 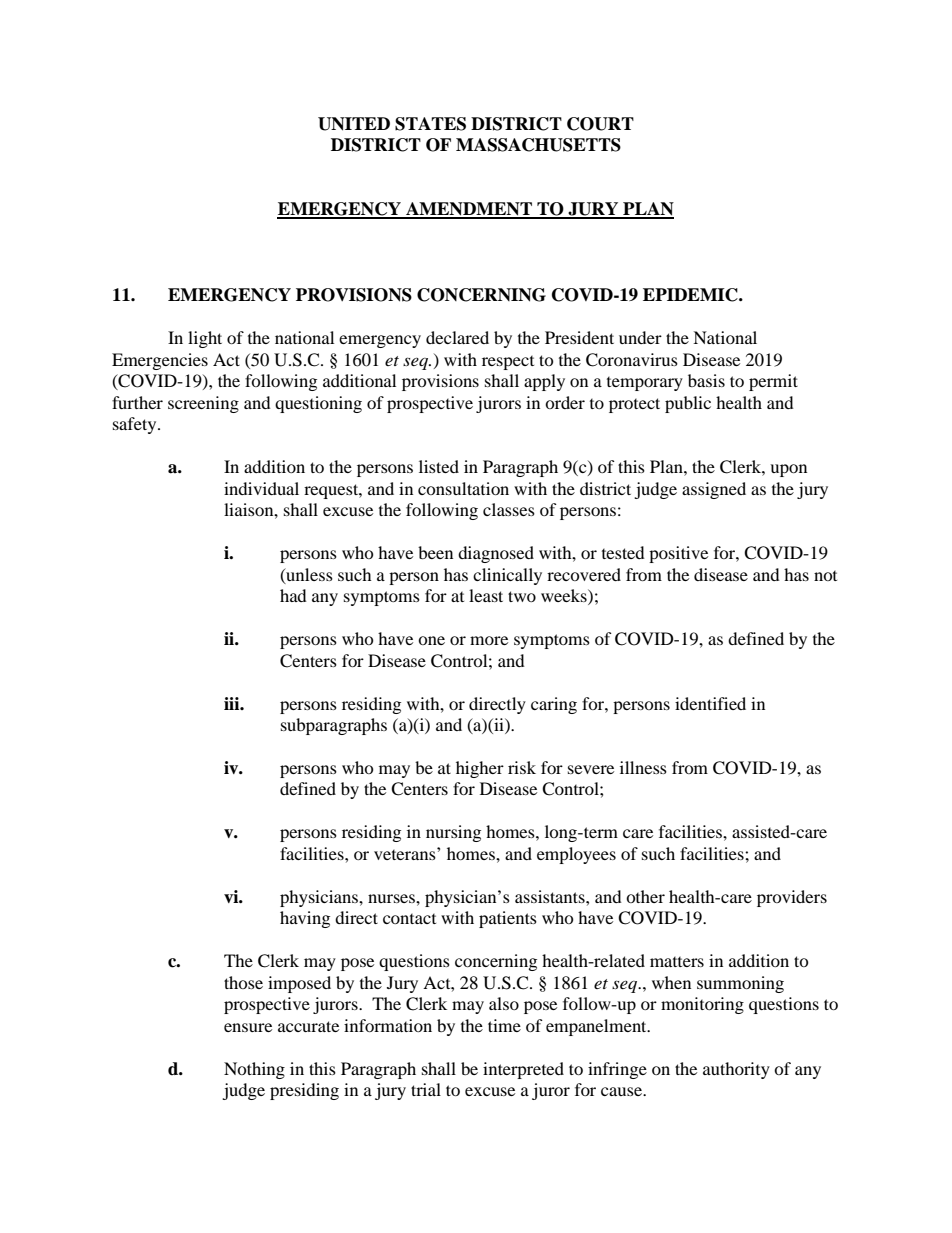 I want to click on screening, so click(x=203, y=404).
